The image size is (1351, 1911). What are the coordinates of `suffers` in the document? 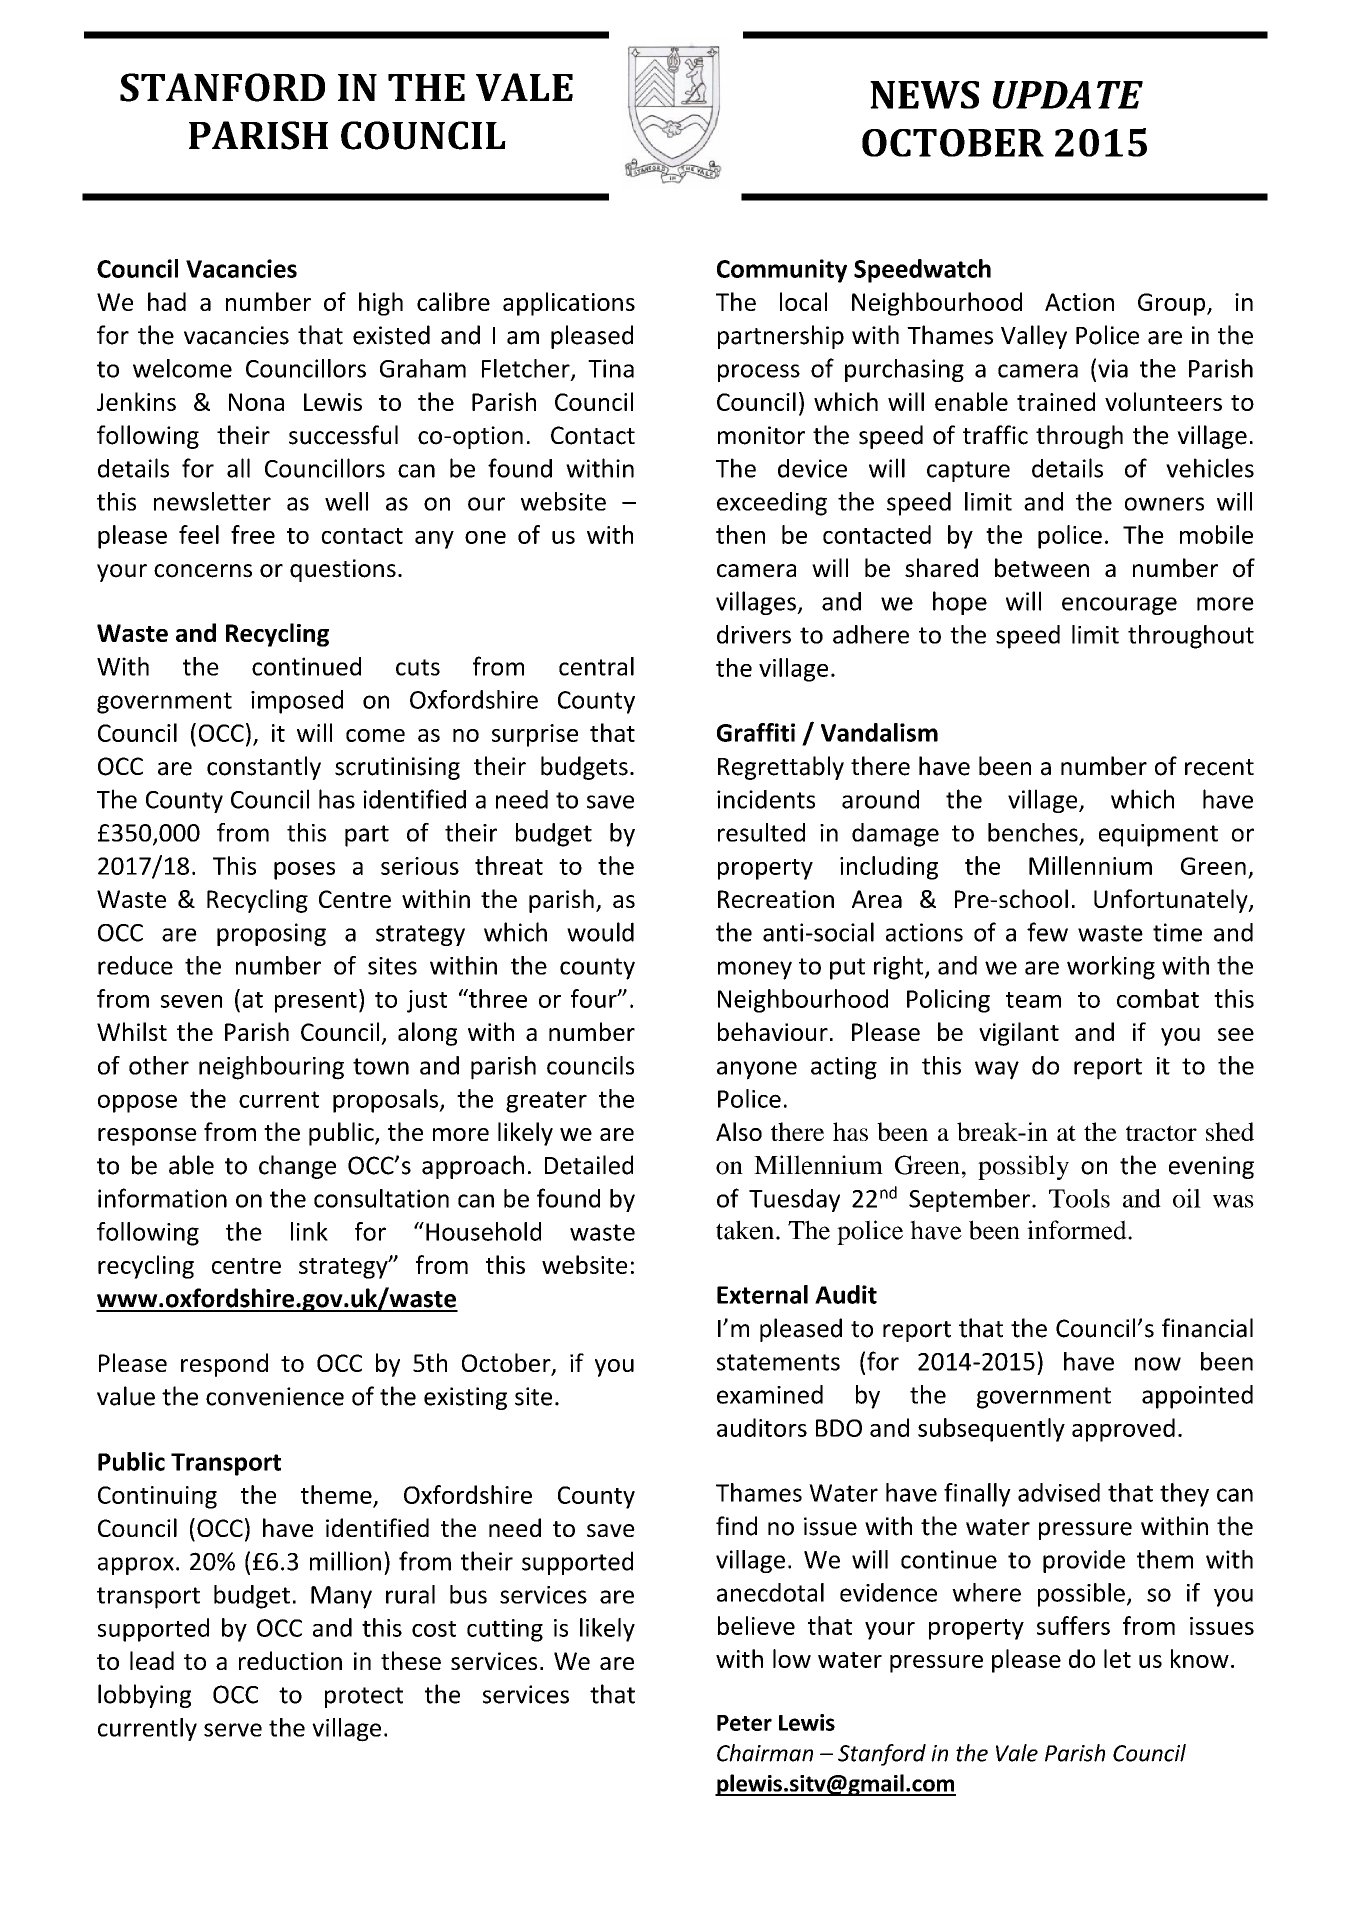 It's located at (1073, 1625).
